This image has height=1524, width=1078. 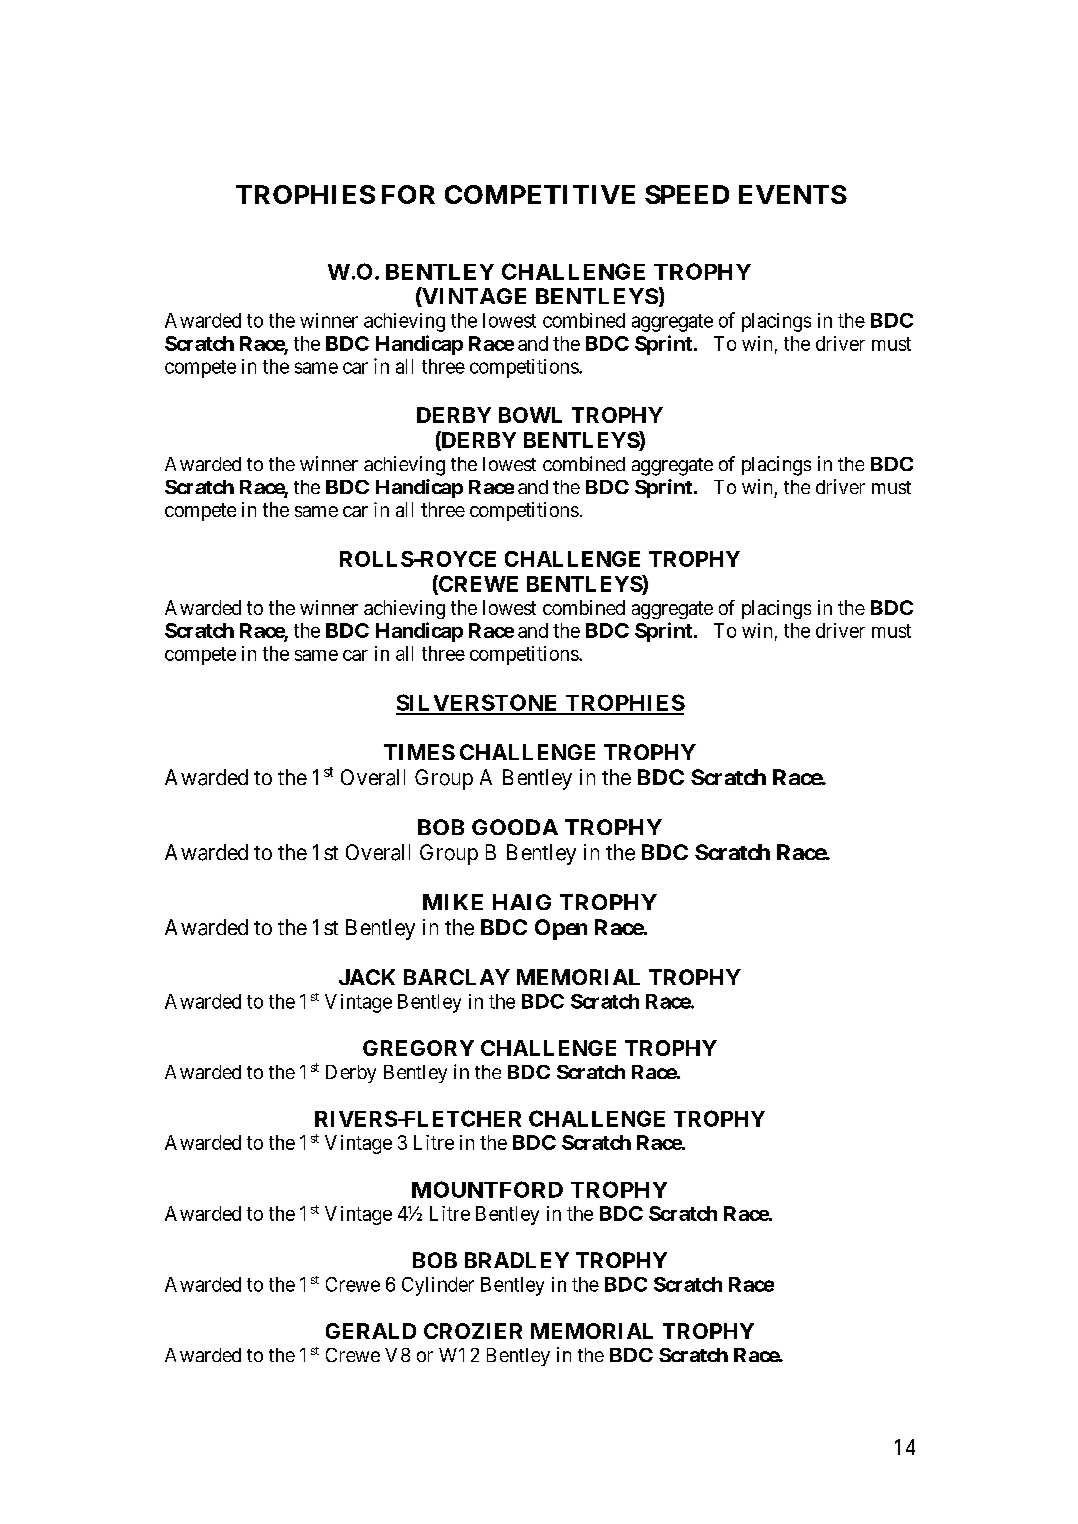 What do you see at coordinates (517, 1260) in the image?
I see `BRADLEY` at bounding box center [517, 1260].
